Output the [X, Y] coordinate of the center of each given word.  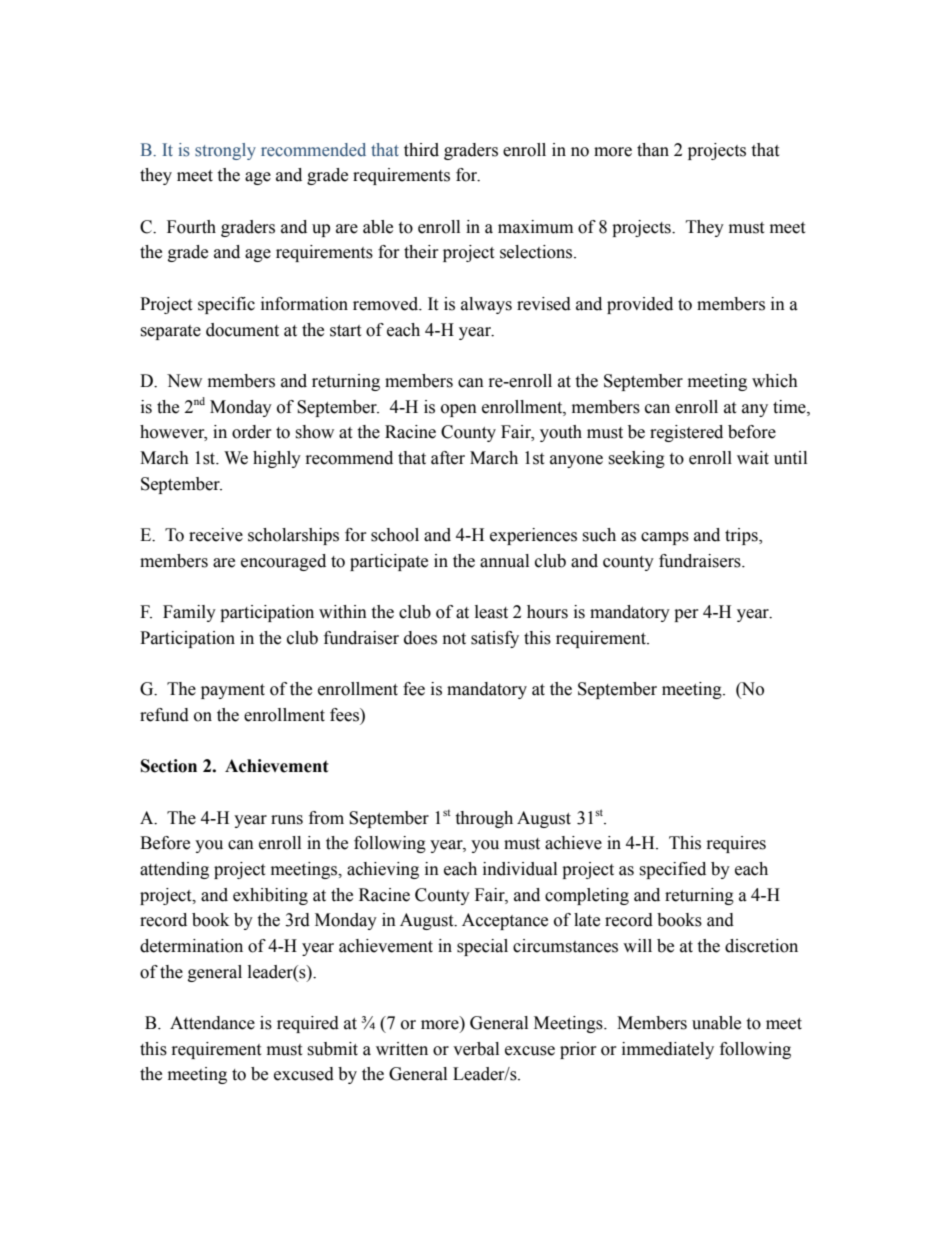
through [484, 819]
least [491, 612]
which [775, 381]
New [184, 381]
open [459, 410]
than [653, 150]
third [421, 150]
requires [736, 844]
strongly [225, 151]
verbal [476, 1049]
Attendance [212, 1023]
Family [189, 613]
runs [287, 820]
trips [742, 536]
